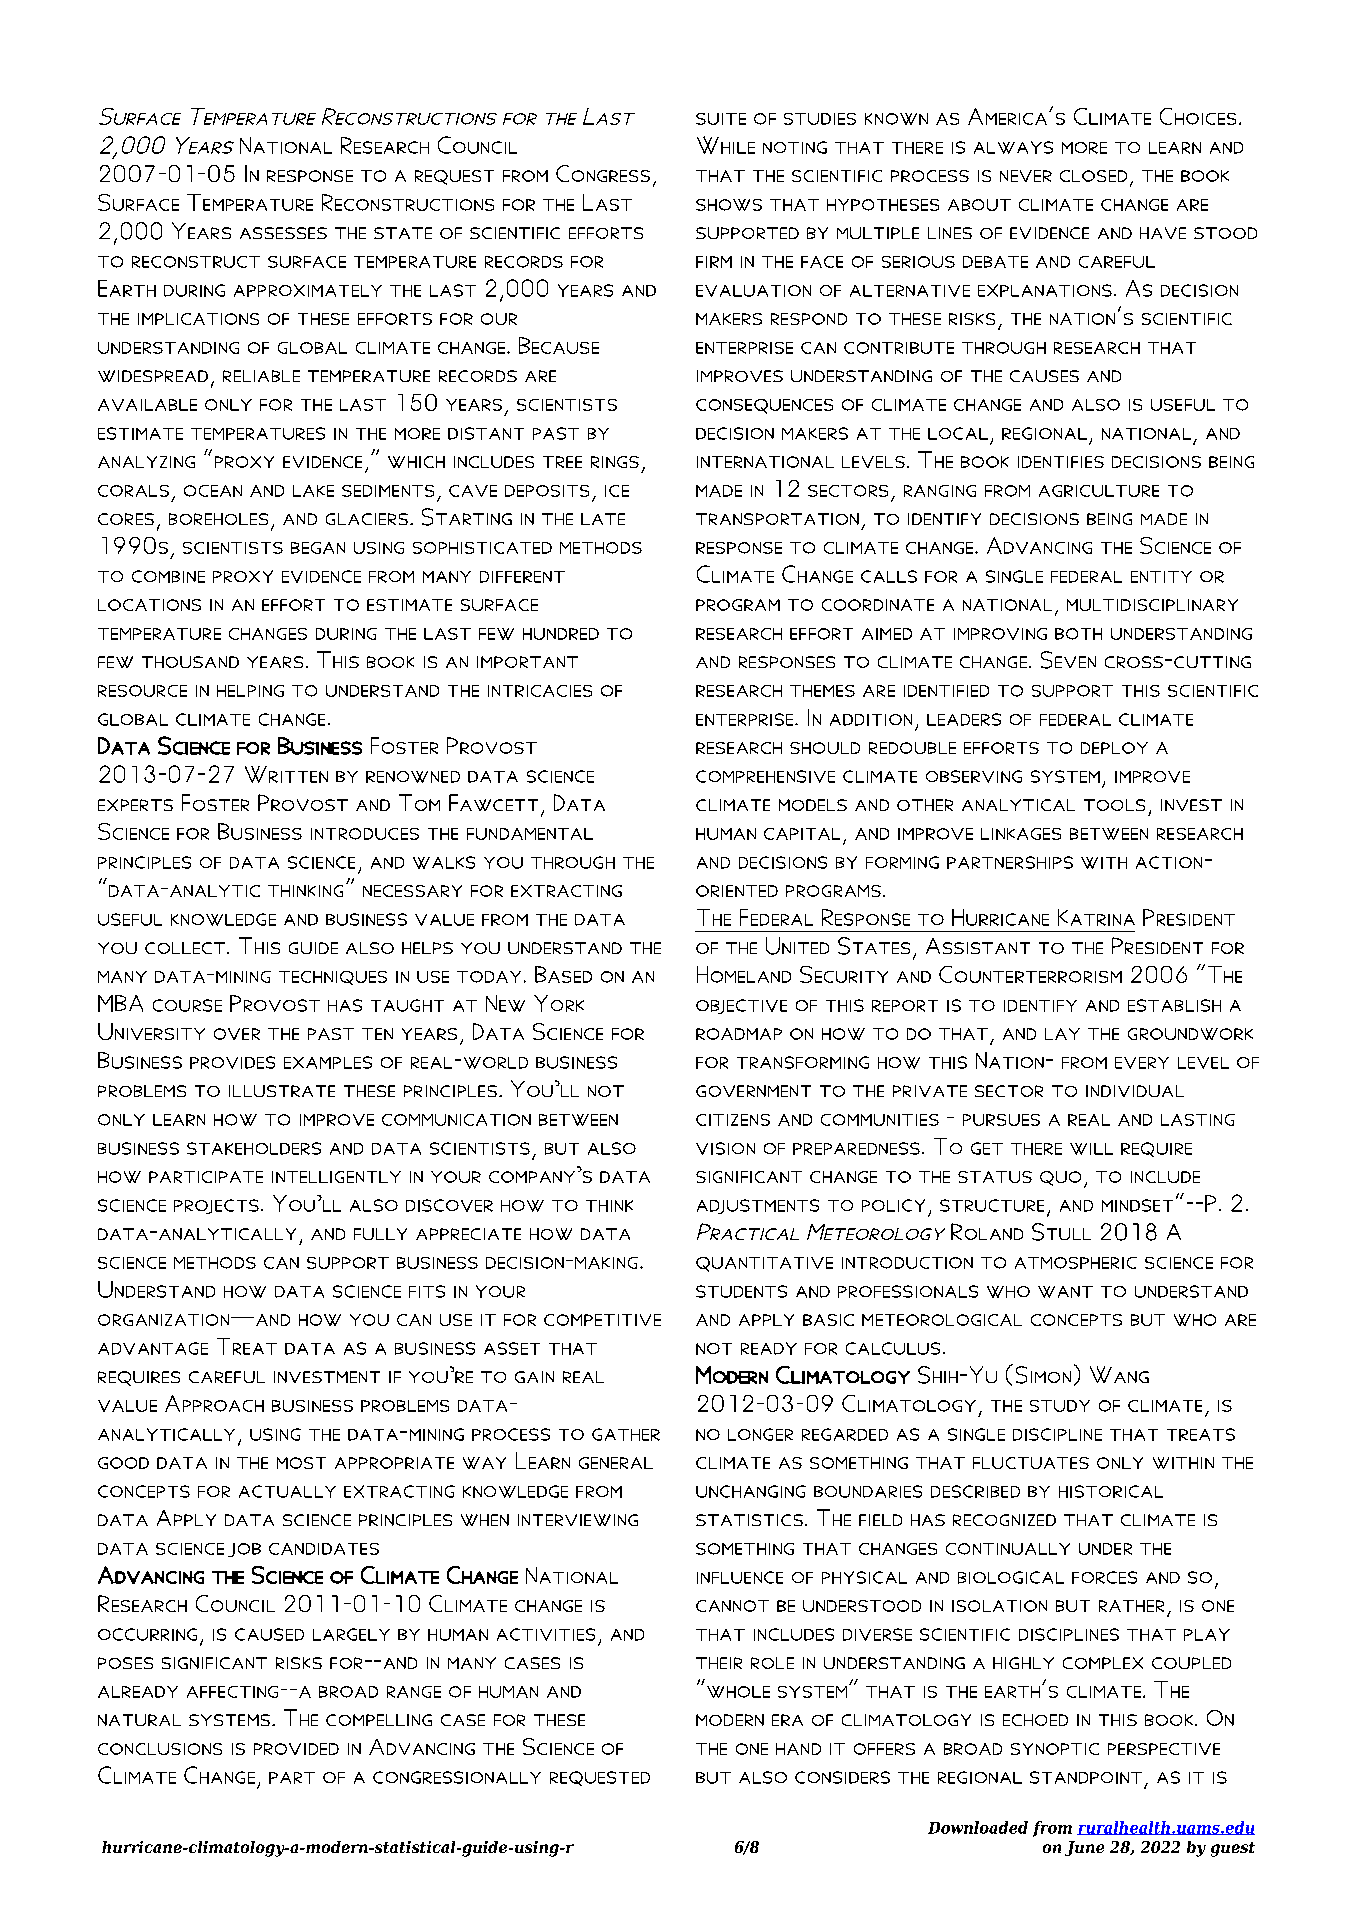  I want to click on vision, so click(725, 1148).
